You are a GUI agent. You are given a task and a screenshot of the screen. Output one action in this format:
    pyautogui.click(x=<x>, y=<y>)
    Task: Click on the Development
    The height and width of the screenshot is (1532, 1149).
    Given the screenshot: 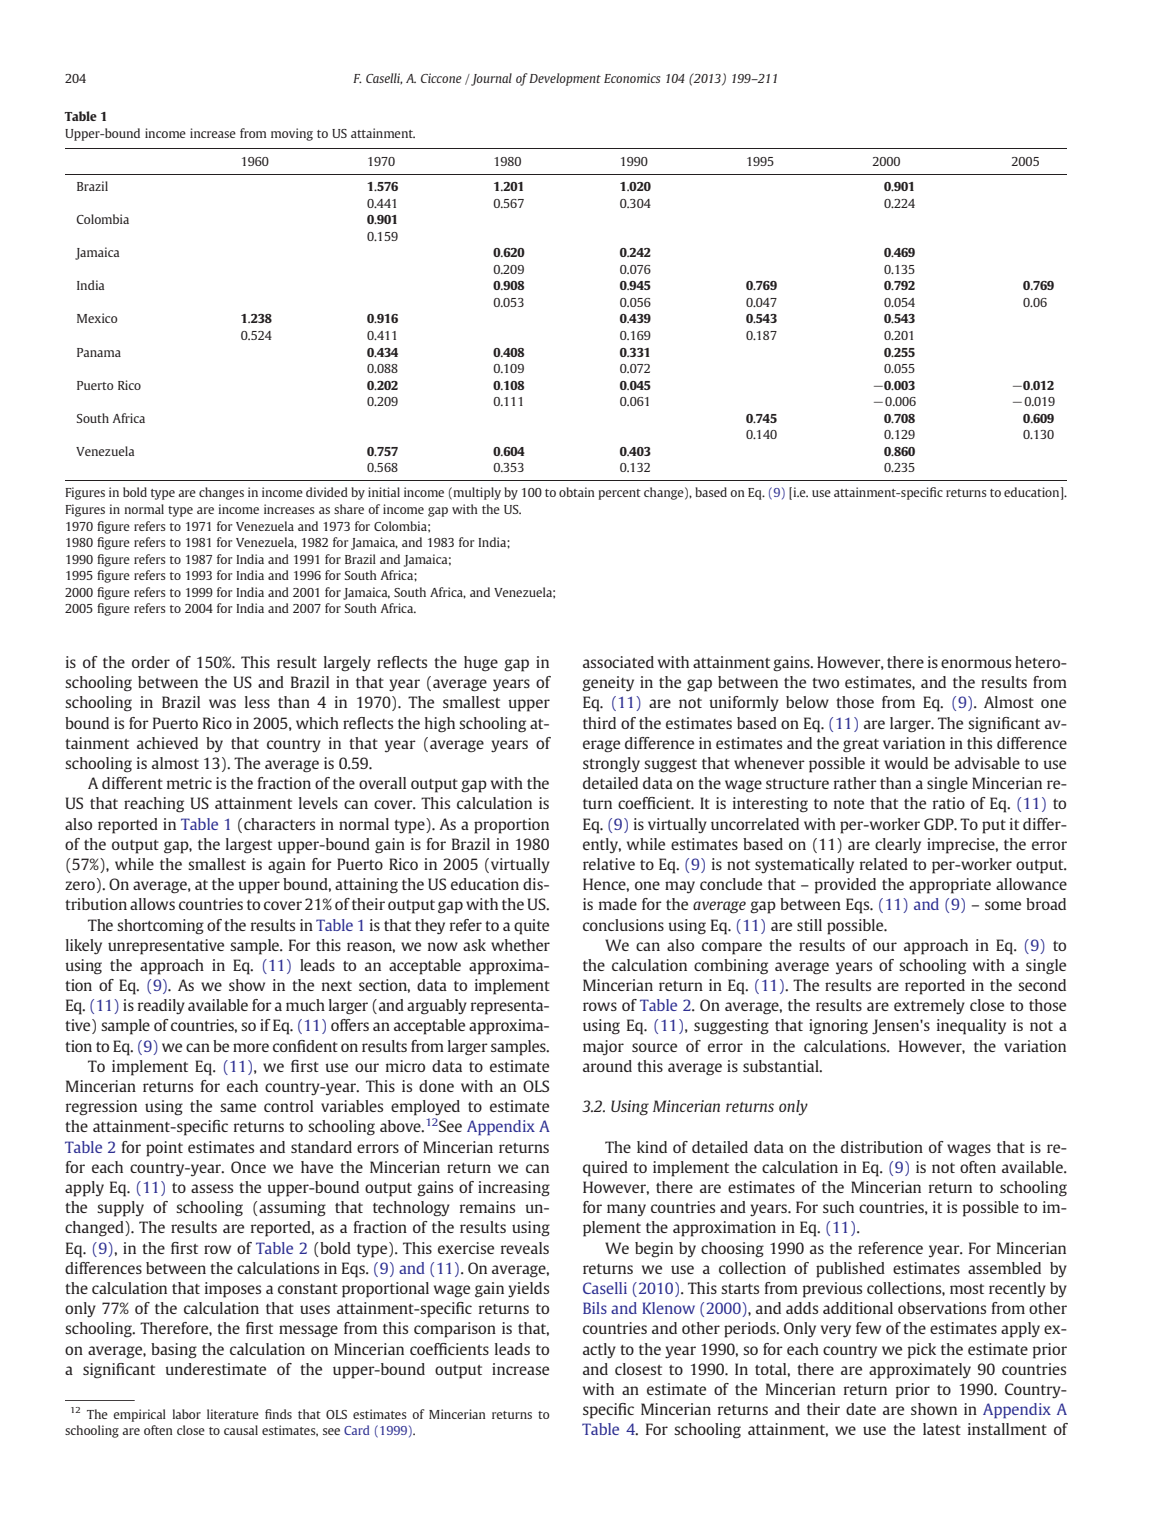 What is the action you would take?
    pyautogui.click(x=565, y=79)
